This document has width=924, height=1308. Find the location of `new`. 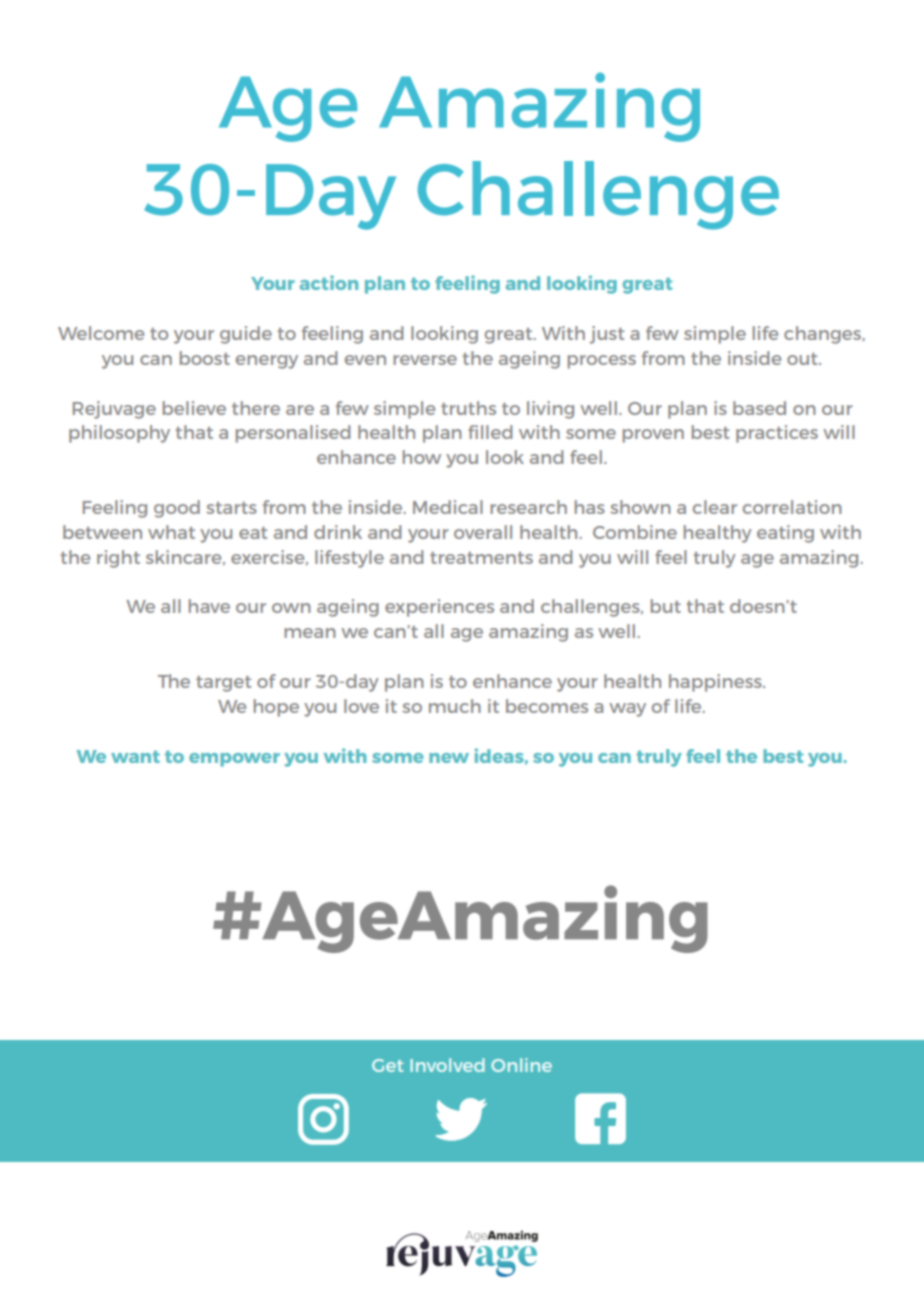

new is located at coordinates (449, 758).
